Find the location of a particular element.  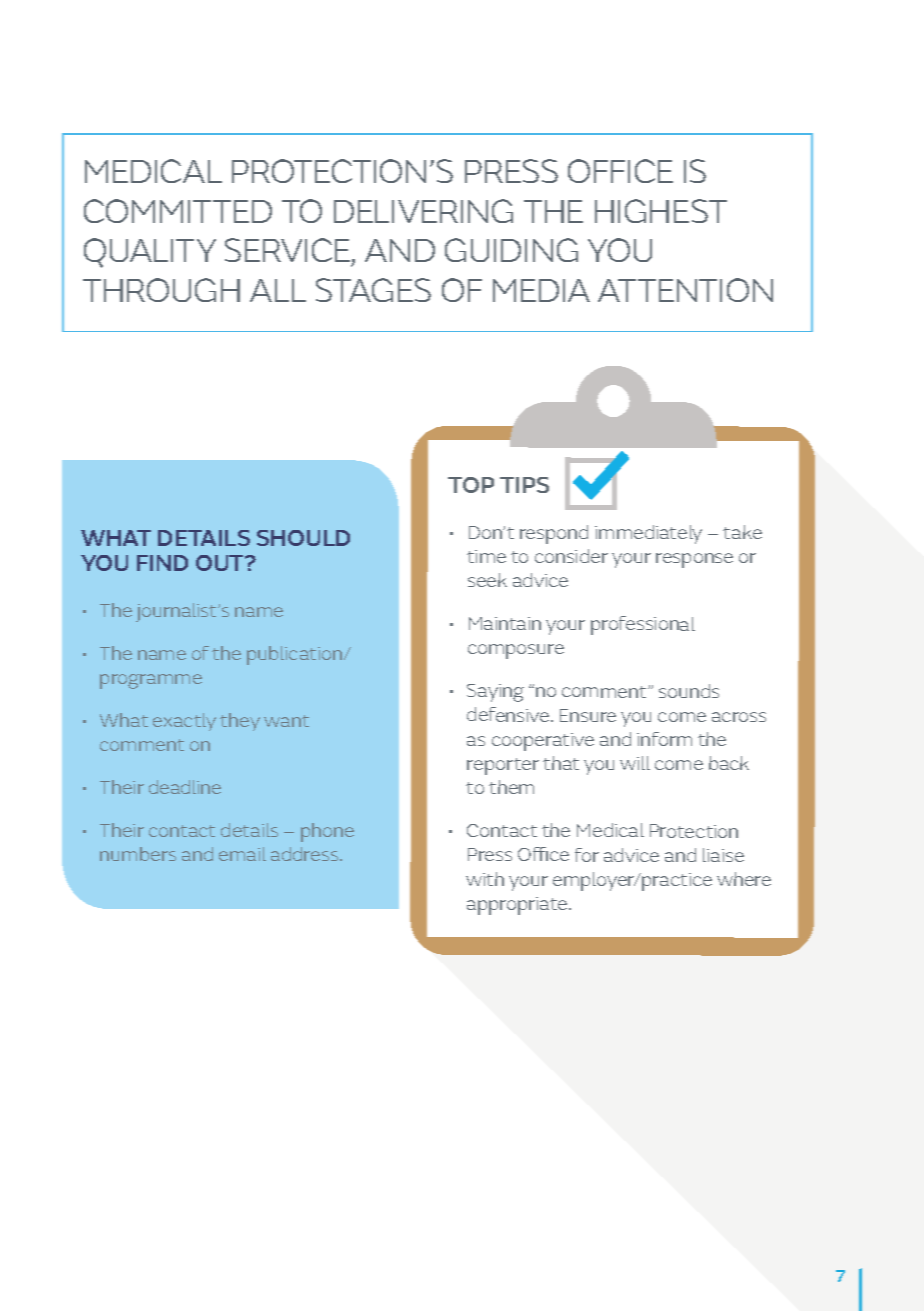

DELIVERING is located at coordinates (423, 211).
